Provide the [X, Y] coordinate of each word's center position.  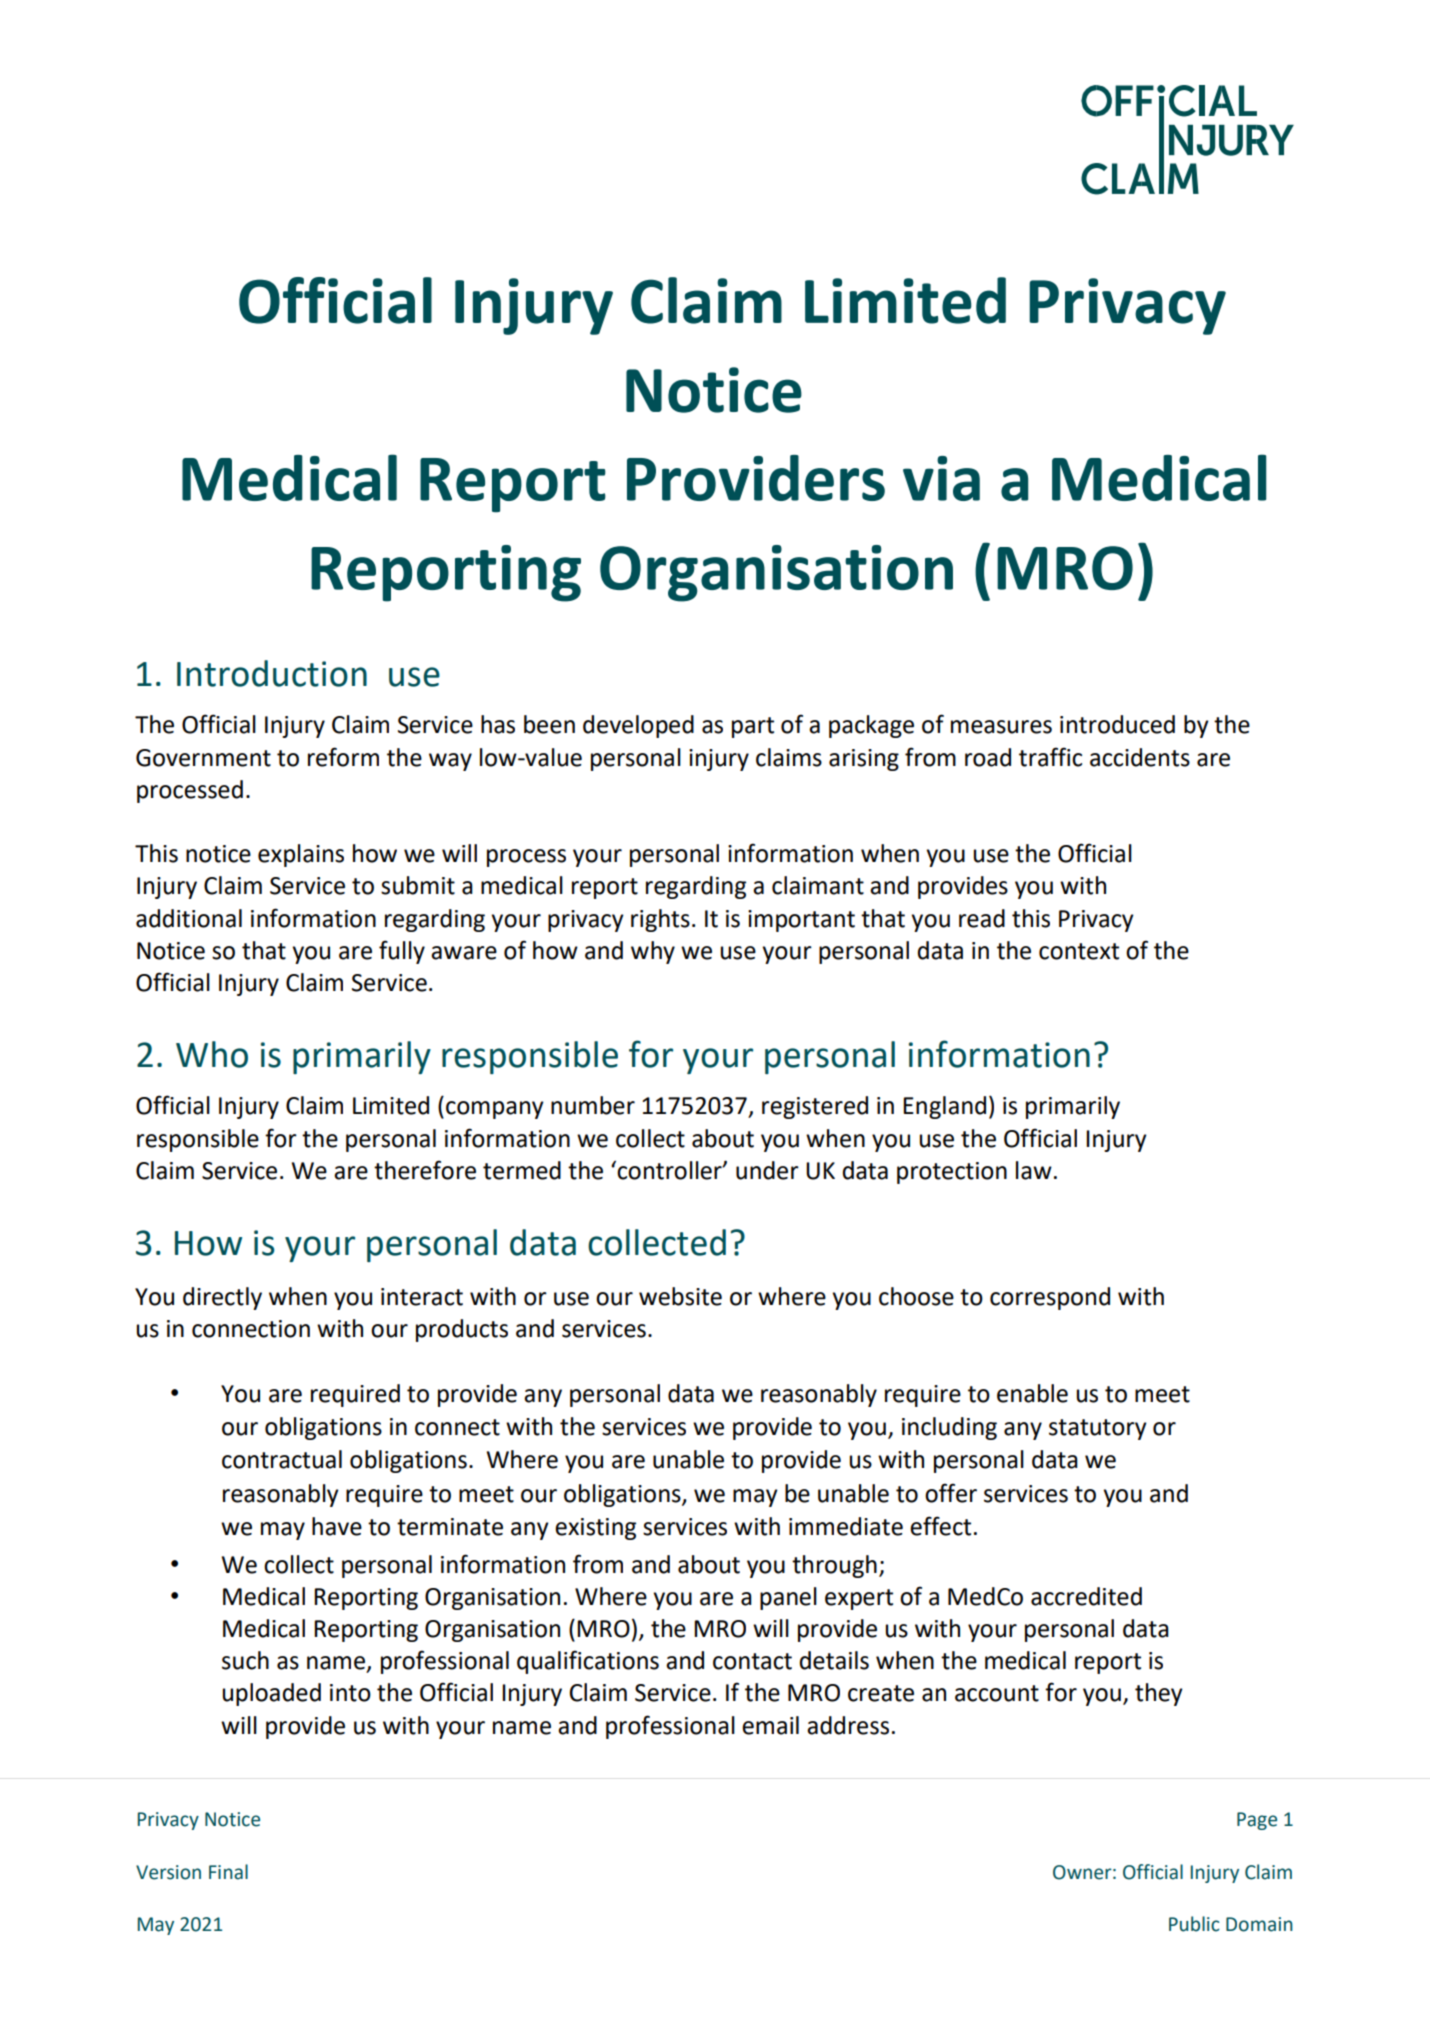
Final [228, 1872]
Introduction [272, 673]
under [767, 1170]
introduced [1117, 724]
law [1034, 1170]
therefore [425, 1170]
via [941, 478]
